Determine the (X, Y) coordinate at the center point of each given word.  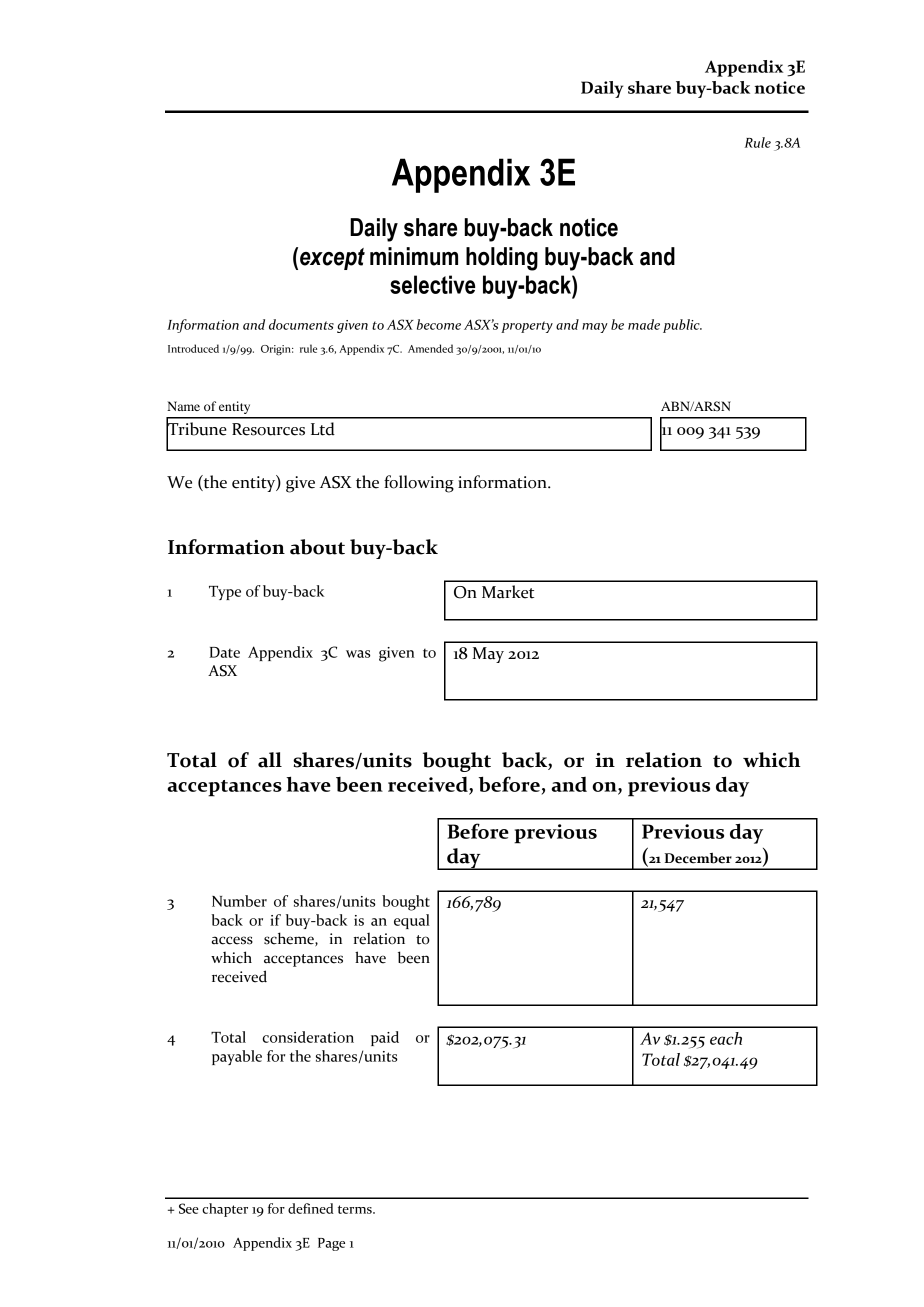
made (644, 324)
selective (432, 284)
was (358, 654)
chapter (225, 1210)
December (698, 858)
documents (301, 324)
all (270, 760)
